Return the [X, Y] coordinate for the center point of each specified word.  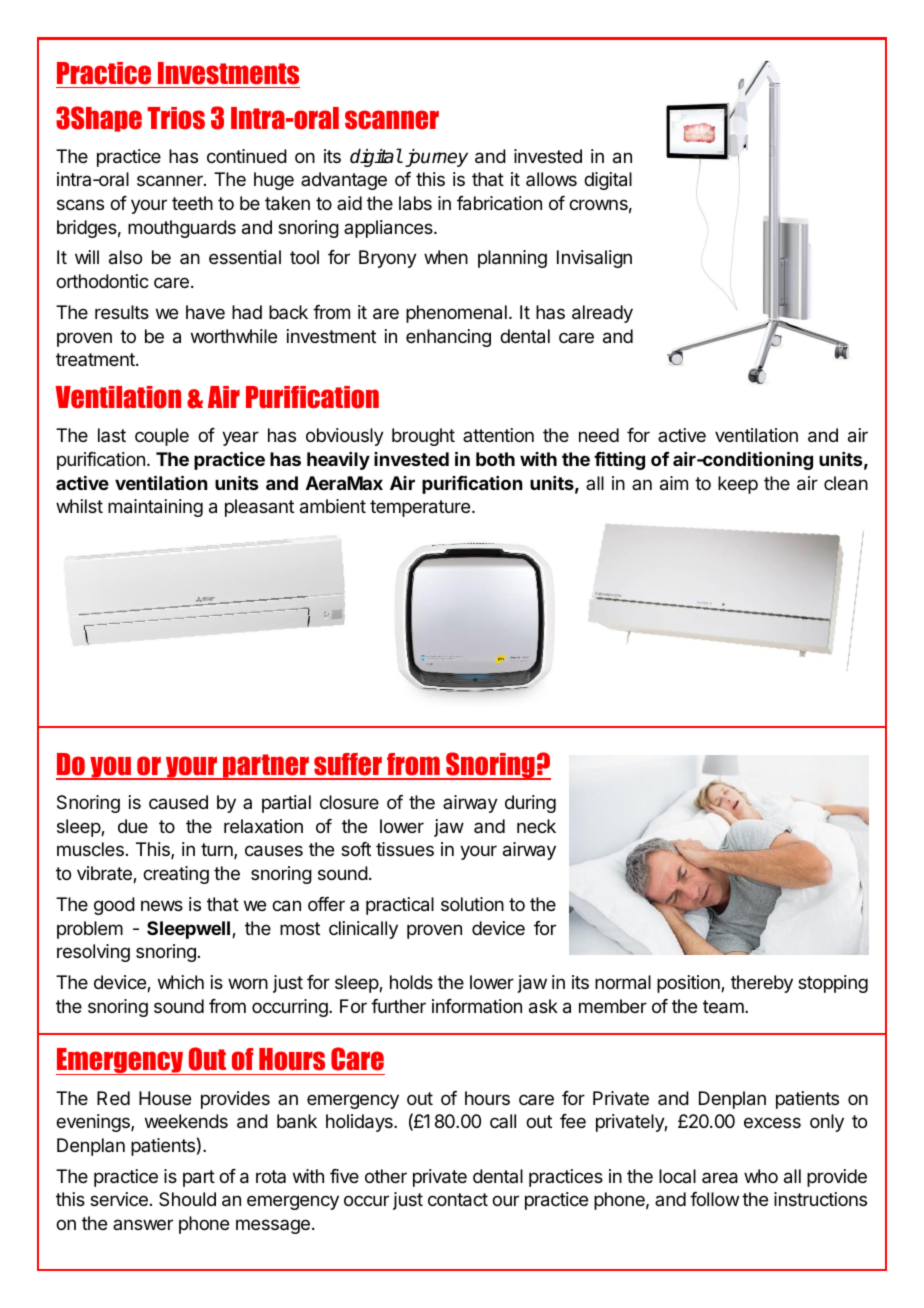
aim [674, 483]
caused [178, 802]
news [162, 905]
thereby [762, 984]
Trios [176, 118]
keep [738, 485]
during [530, 804]
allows [551, 179]
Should [187, 1199]
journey [435, 158]
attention [498, 435]
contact [458, 1200]
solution [472, 904]
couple [162, 437]
